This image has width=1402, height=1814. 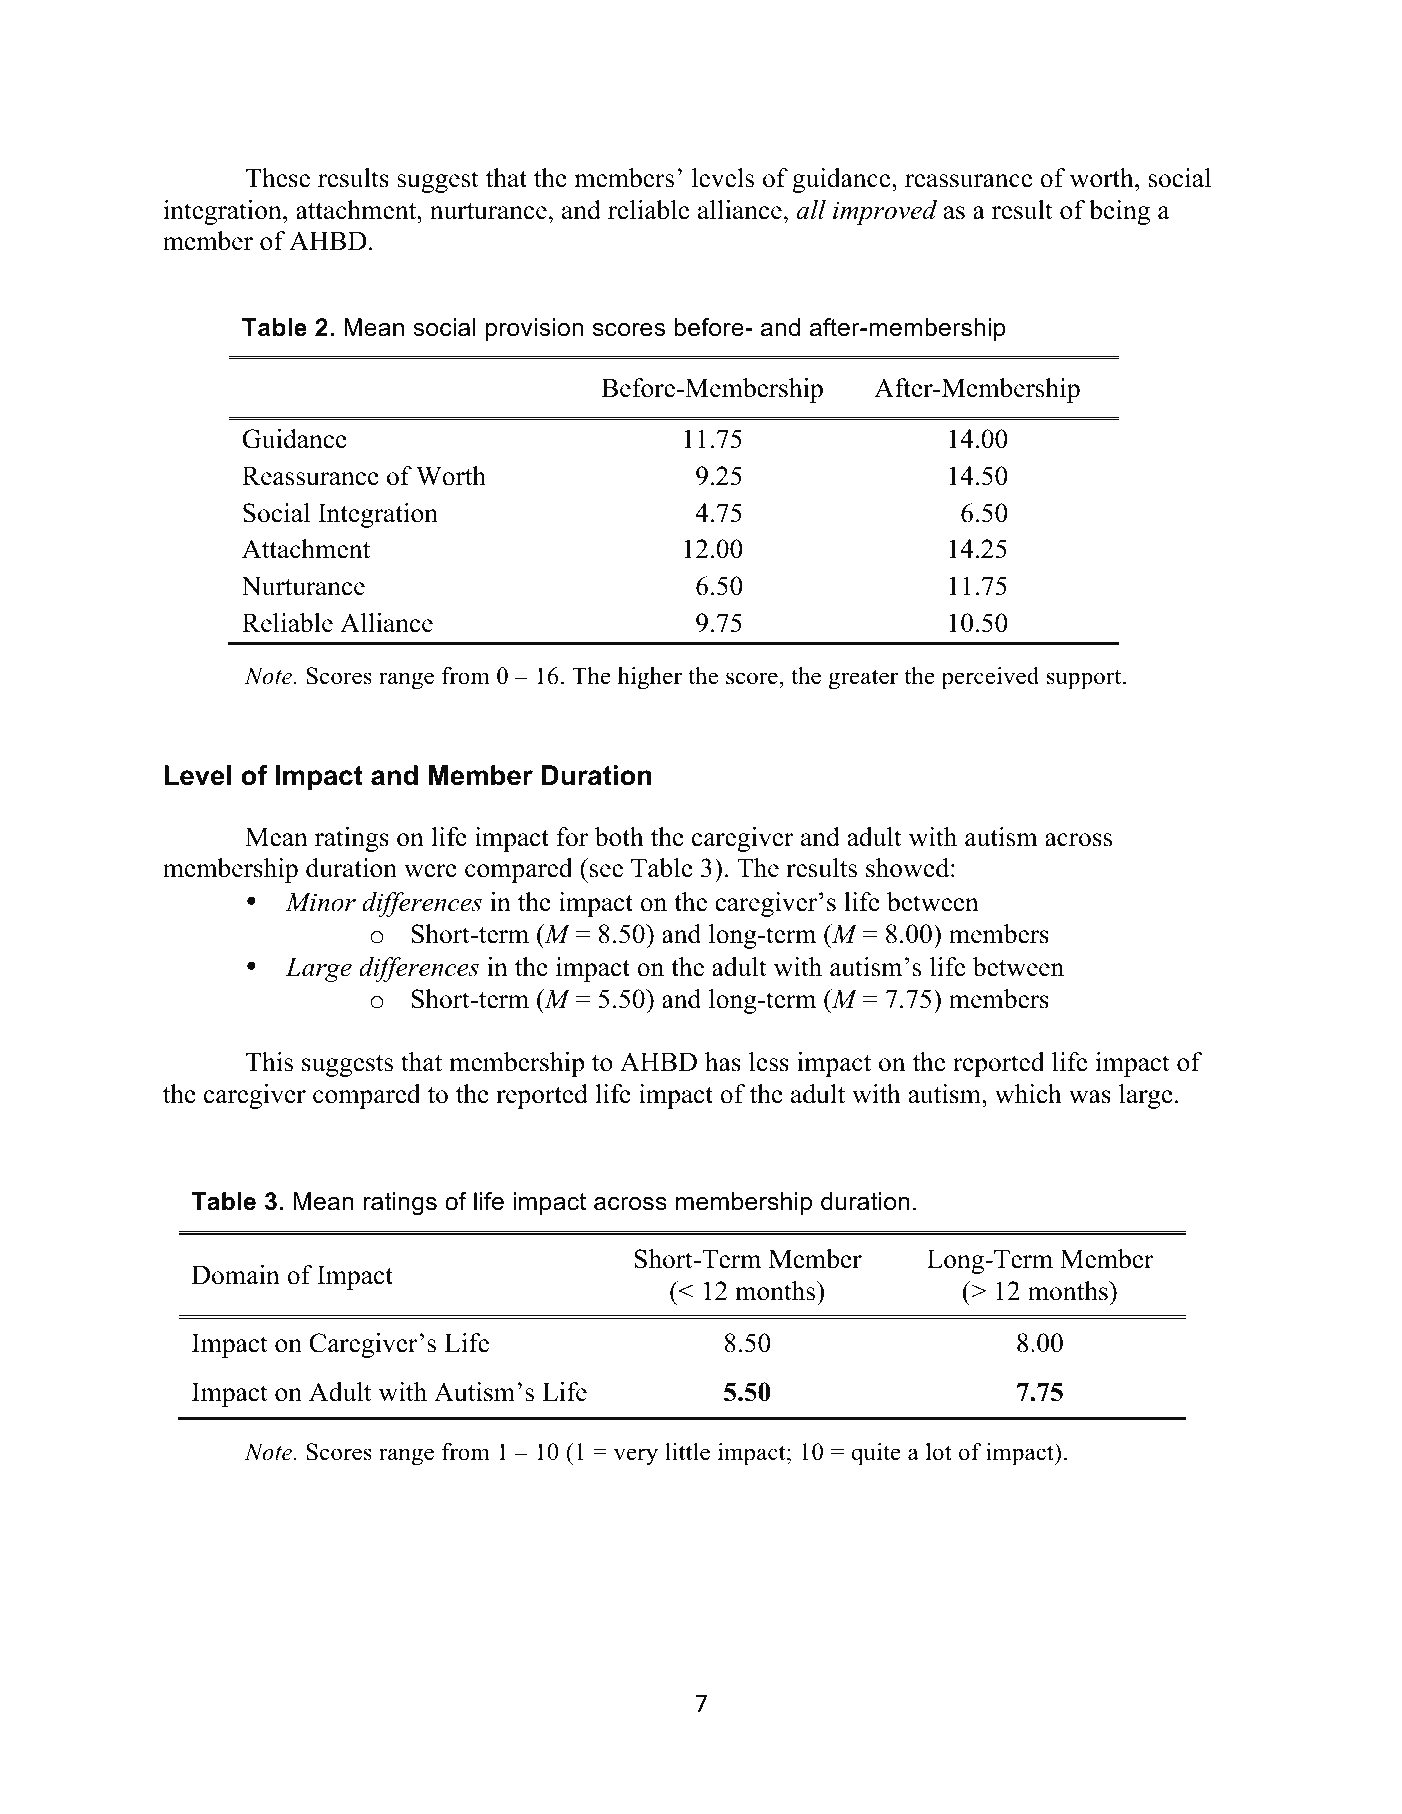 What do you see at coordinates (278, 178) in the image?
I see `These` at bounding box center [278, 178].
